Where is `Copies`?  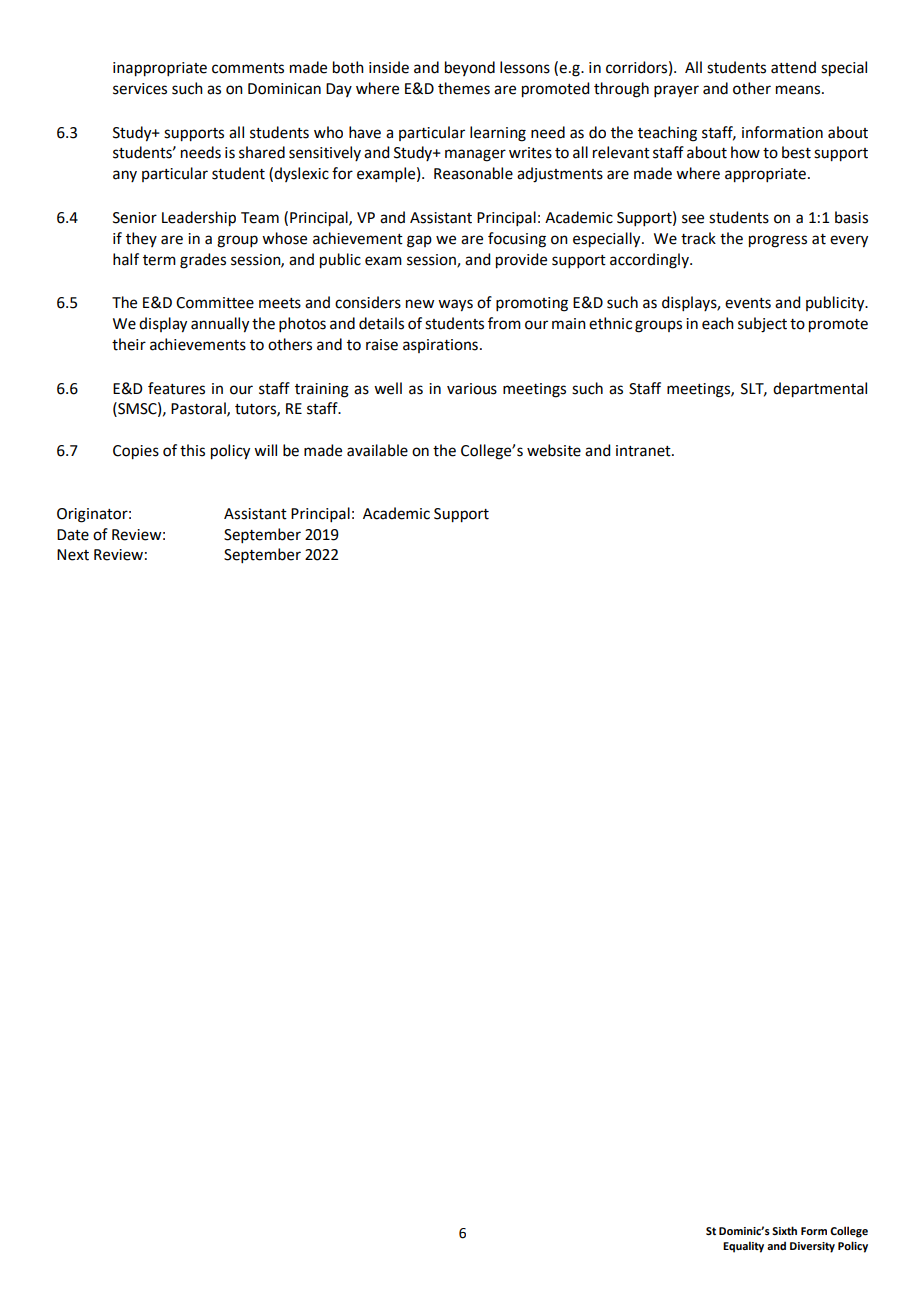 Copies is located at coordinates (136, 452).
